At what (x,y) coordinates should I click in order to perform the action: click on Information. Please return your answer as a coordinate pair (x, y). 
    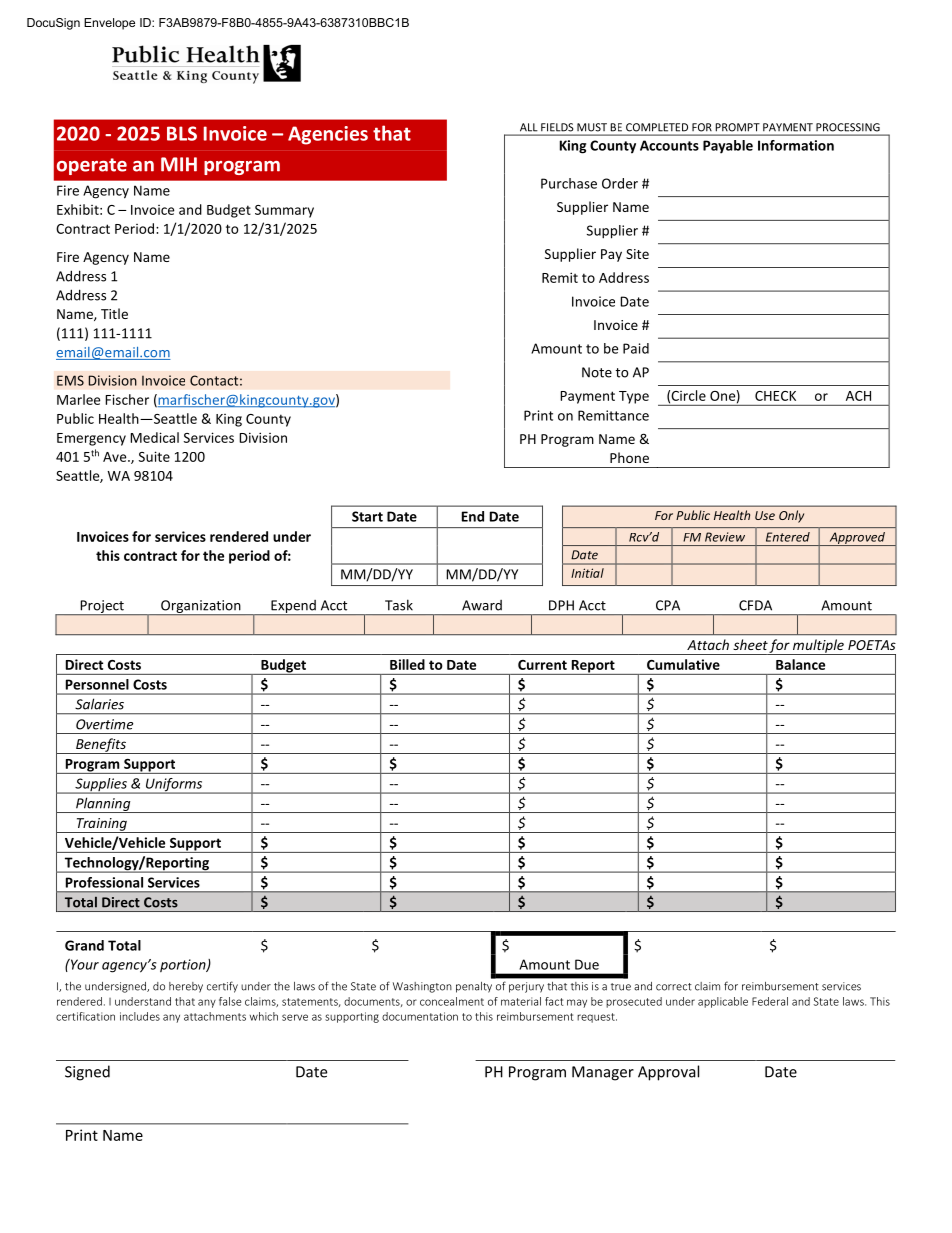
    Looking at the image, I should click on (796, 145).
